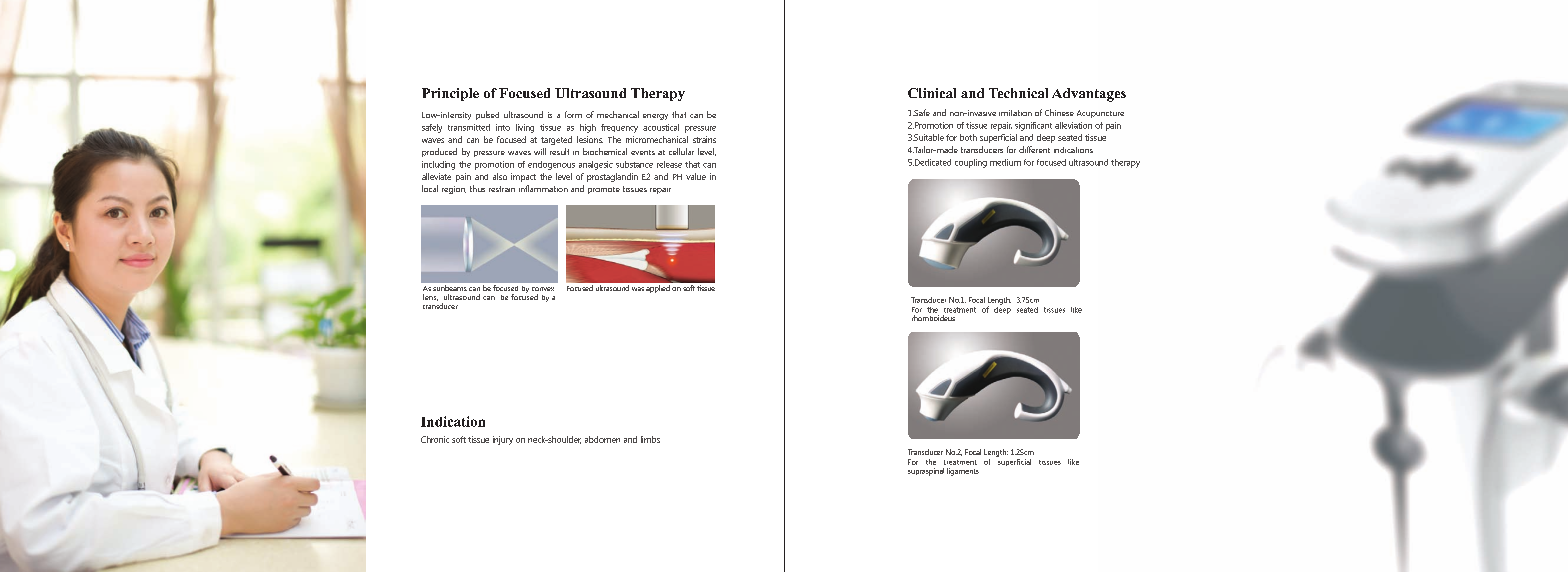 The width and height of the document is (1568, 572). Describe the element at coordinates (650, 439) in the document. I see `limbs` at that location.
